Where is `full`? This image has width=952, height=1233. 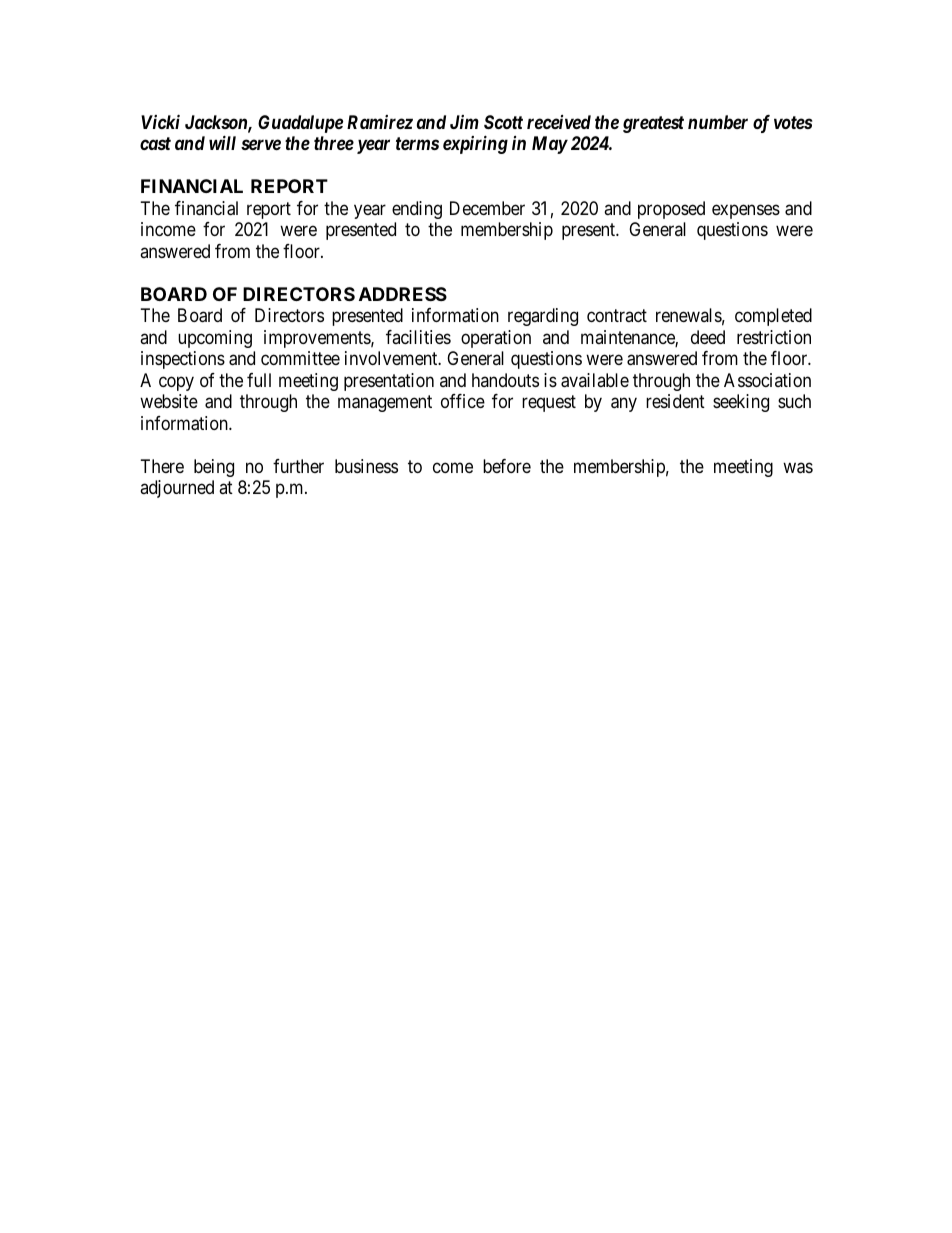 full is located at coordinates (259, 380).
